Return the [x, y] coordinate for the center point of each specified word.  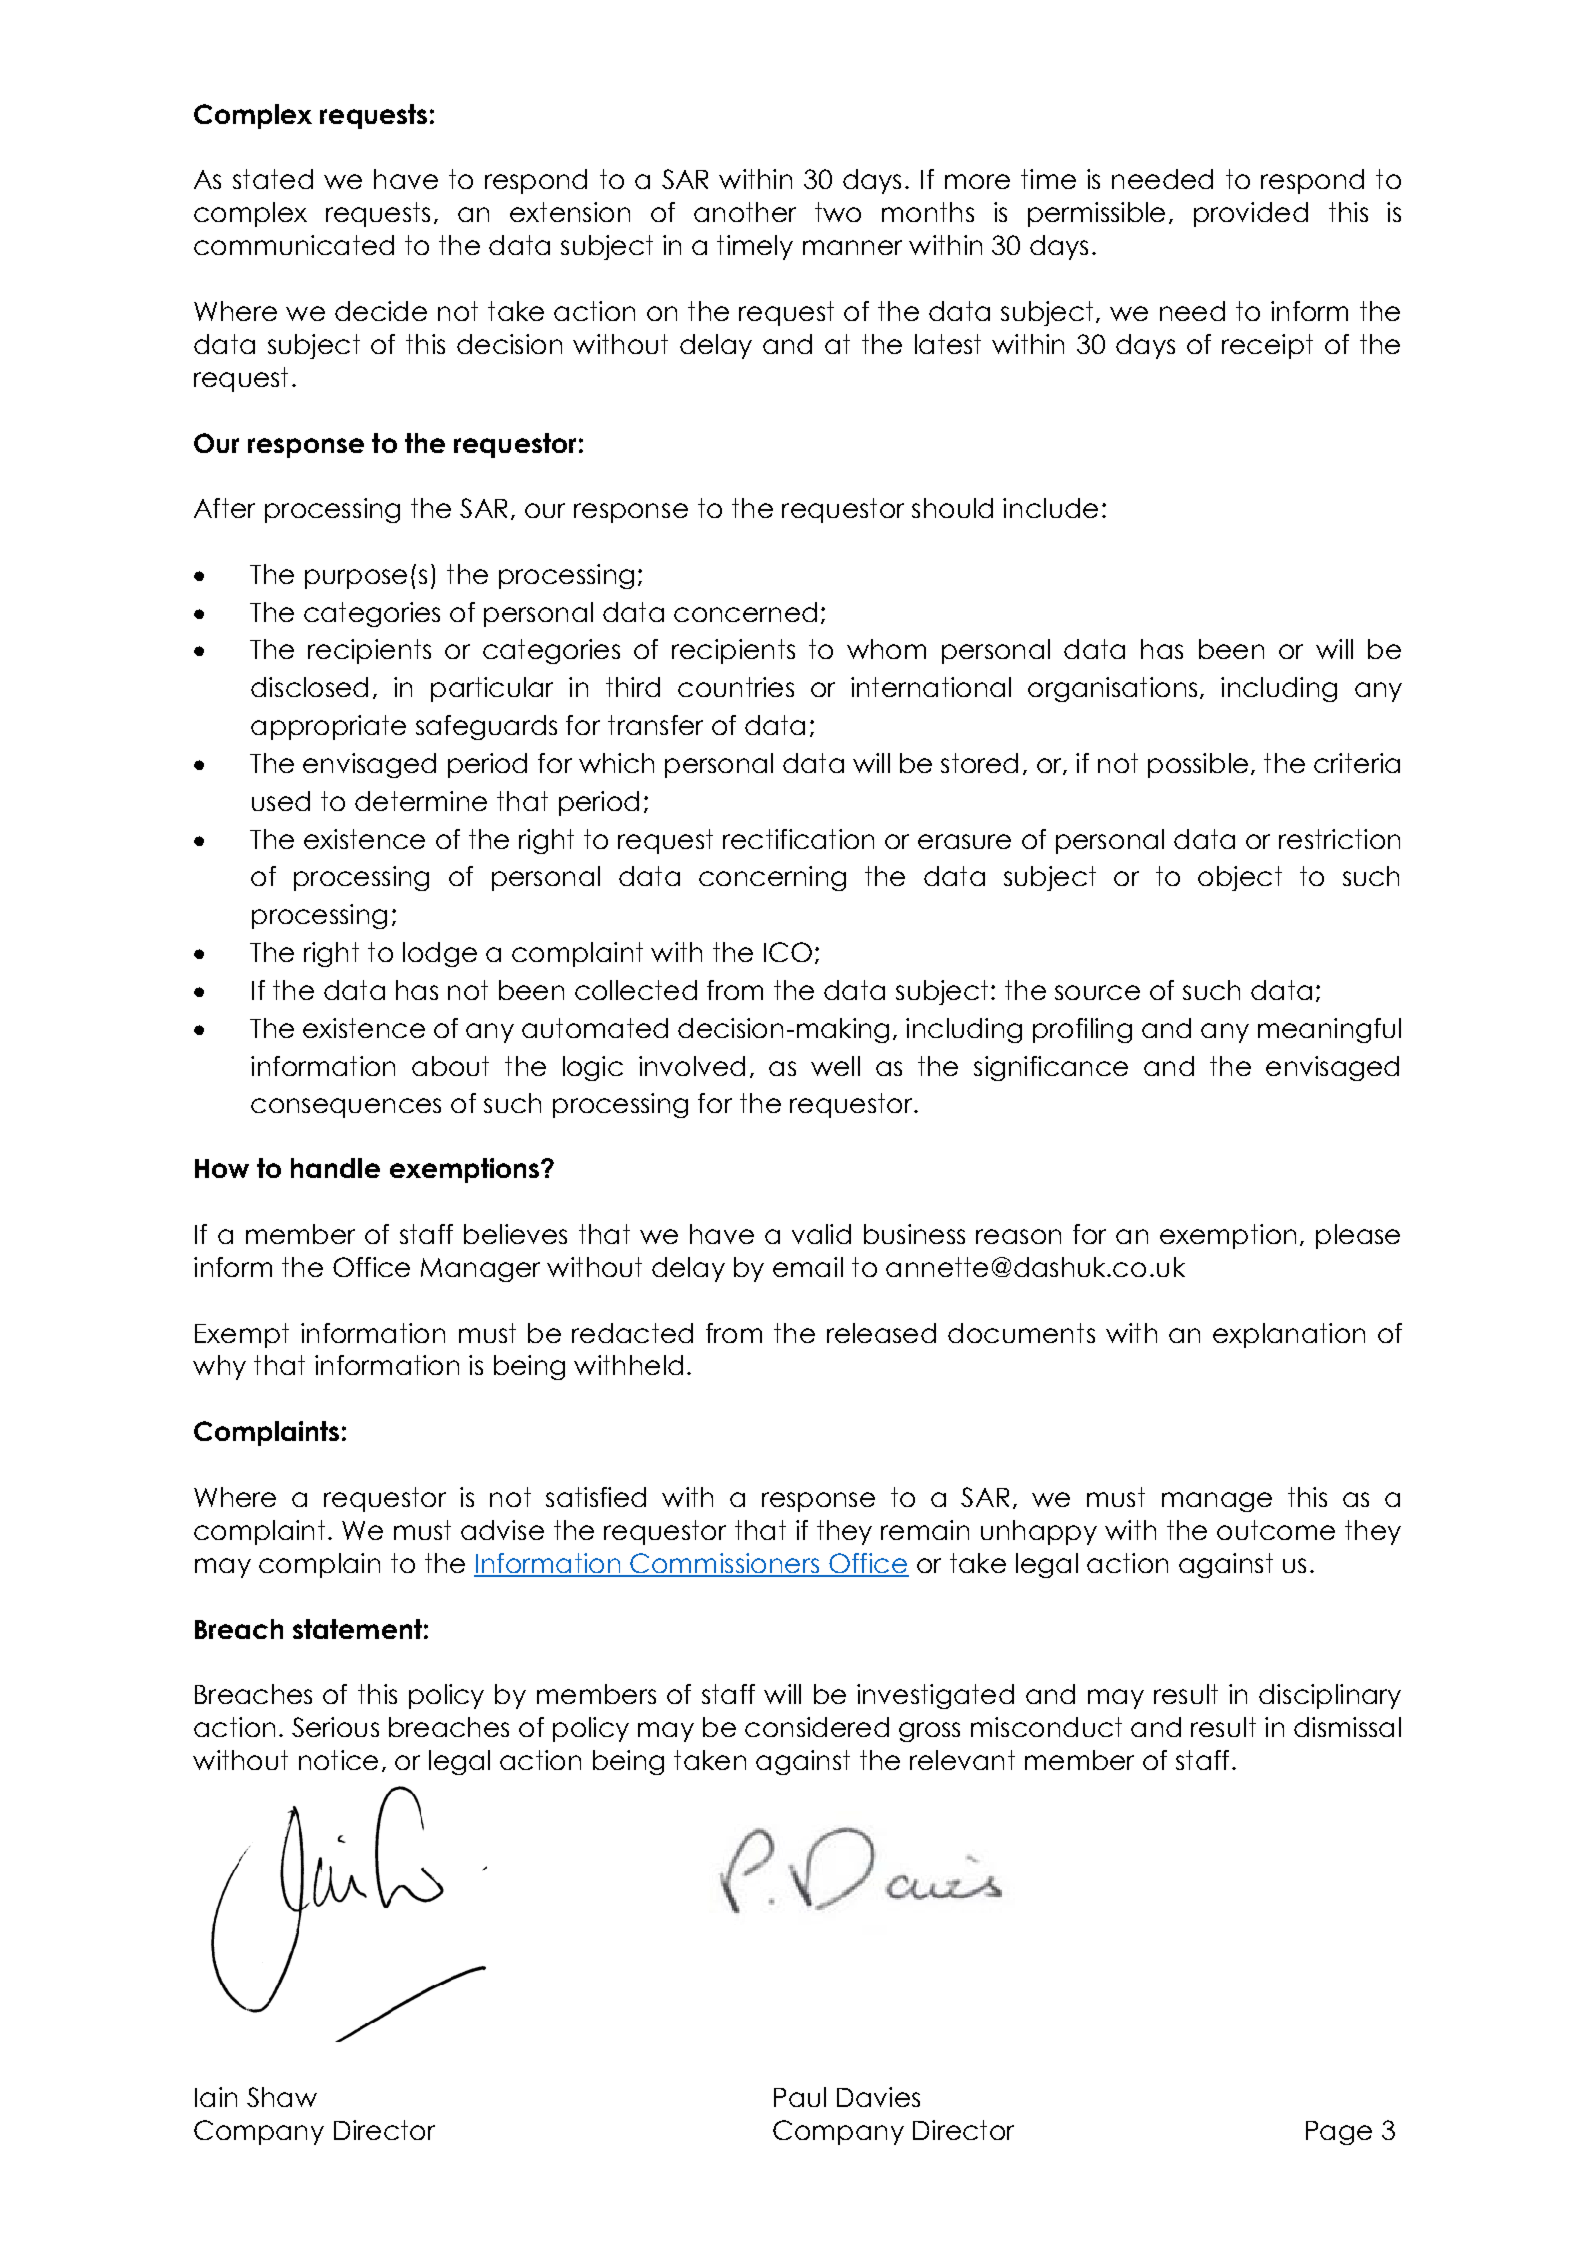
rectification [798, 839]
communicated [294, 245]
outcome [1276, 1530]
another [745, 212]
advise [502, 1530]
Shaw [282, 2097]
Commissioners [724, 1564]
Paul [800, 2097]
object [1240, 878]
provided [1251, 214]
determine [421, 801]
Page [1339, 2133]
